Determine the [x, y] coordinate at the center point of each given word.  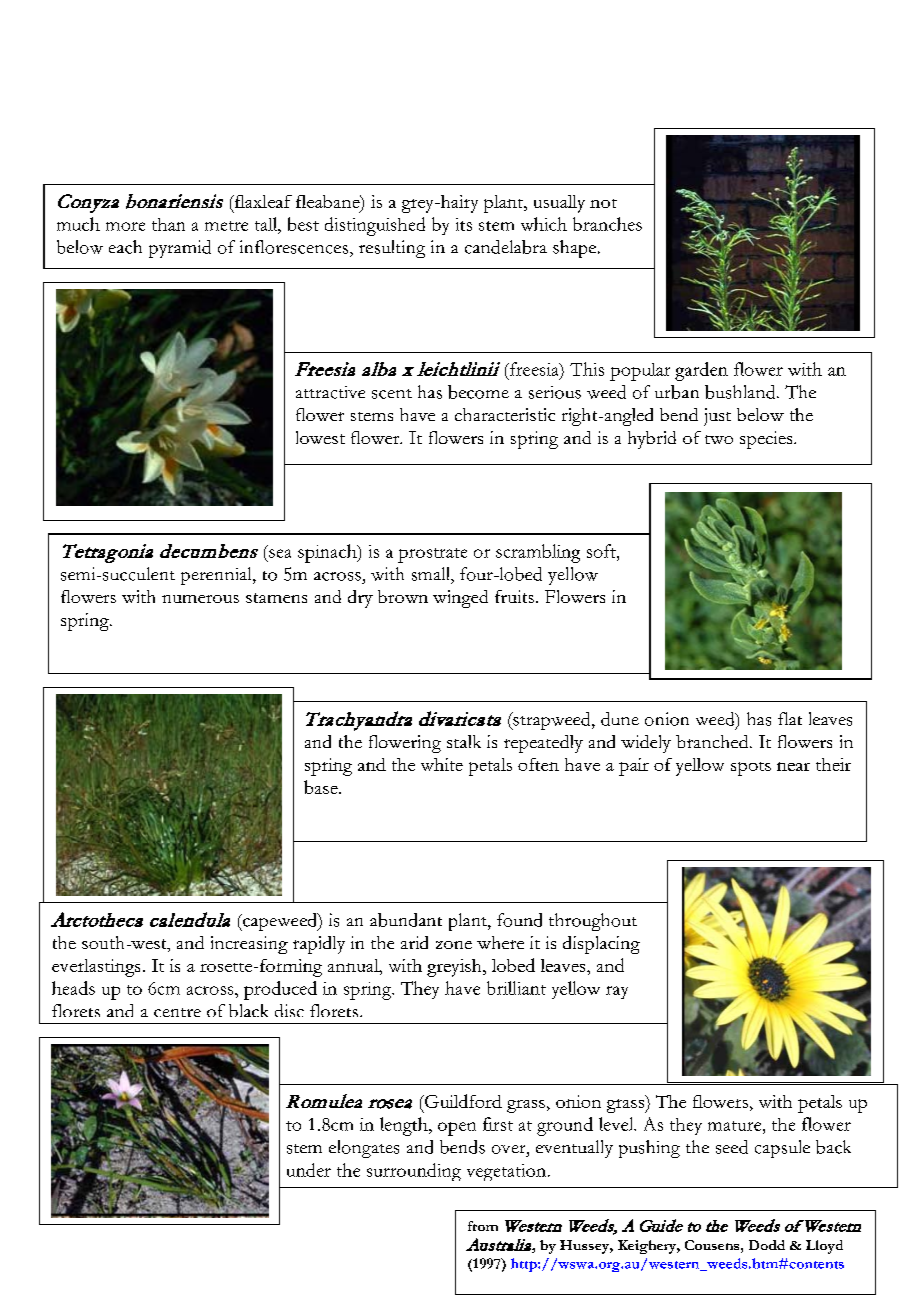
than [168, 224]
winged [460, 599]
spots [751, 769]
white [442, 764]
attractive [330, 392]
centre [177, 1012]
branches [607, 224]
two [719, 439]
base [322, 787]
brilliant [516, 988]
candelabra [506, 247]
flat [790, 718]
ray [617, 992]
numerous [200, 599]
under [309, 1170]
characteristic [505, 414]
